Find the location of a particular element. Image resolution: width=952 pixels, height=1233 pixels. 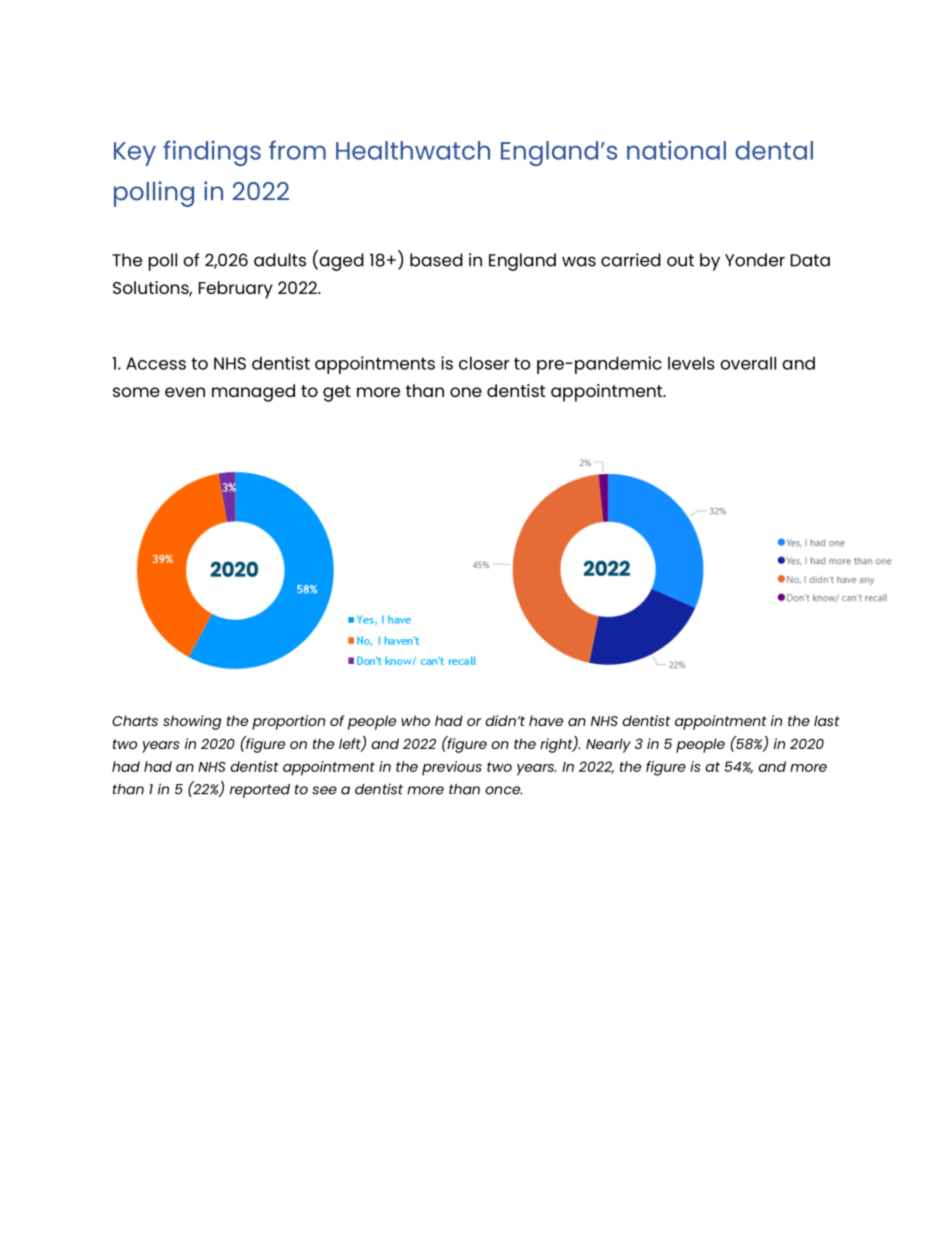

closer is located at coordinates (484, 363).
